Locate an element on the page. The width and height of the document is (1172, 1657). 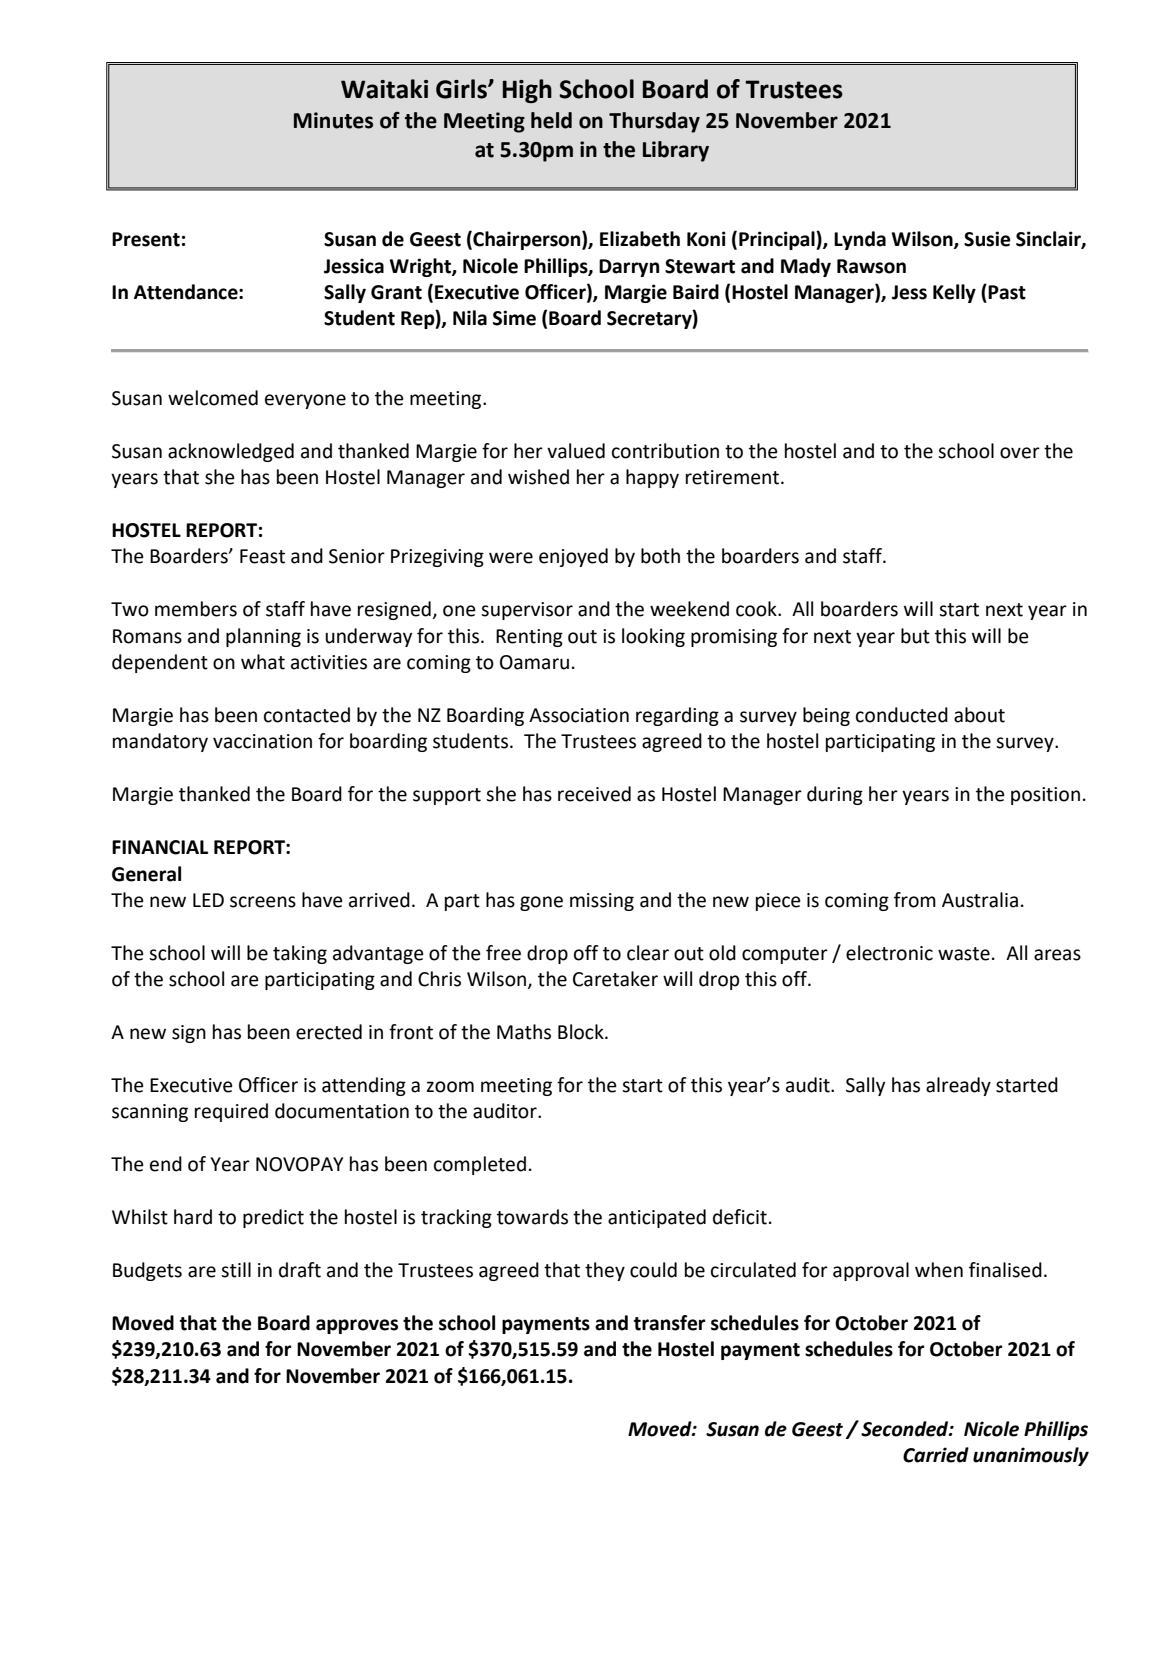
held is located at coordinates (551, 120).
